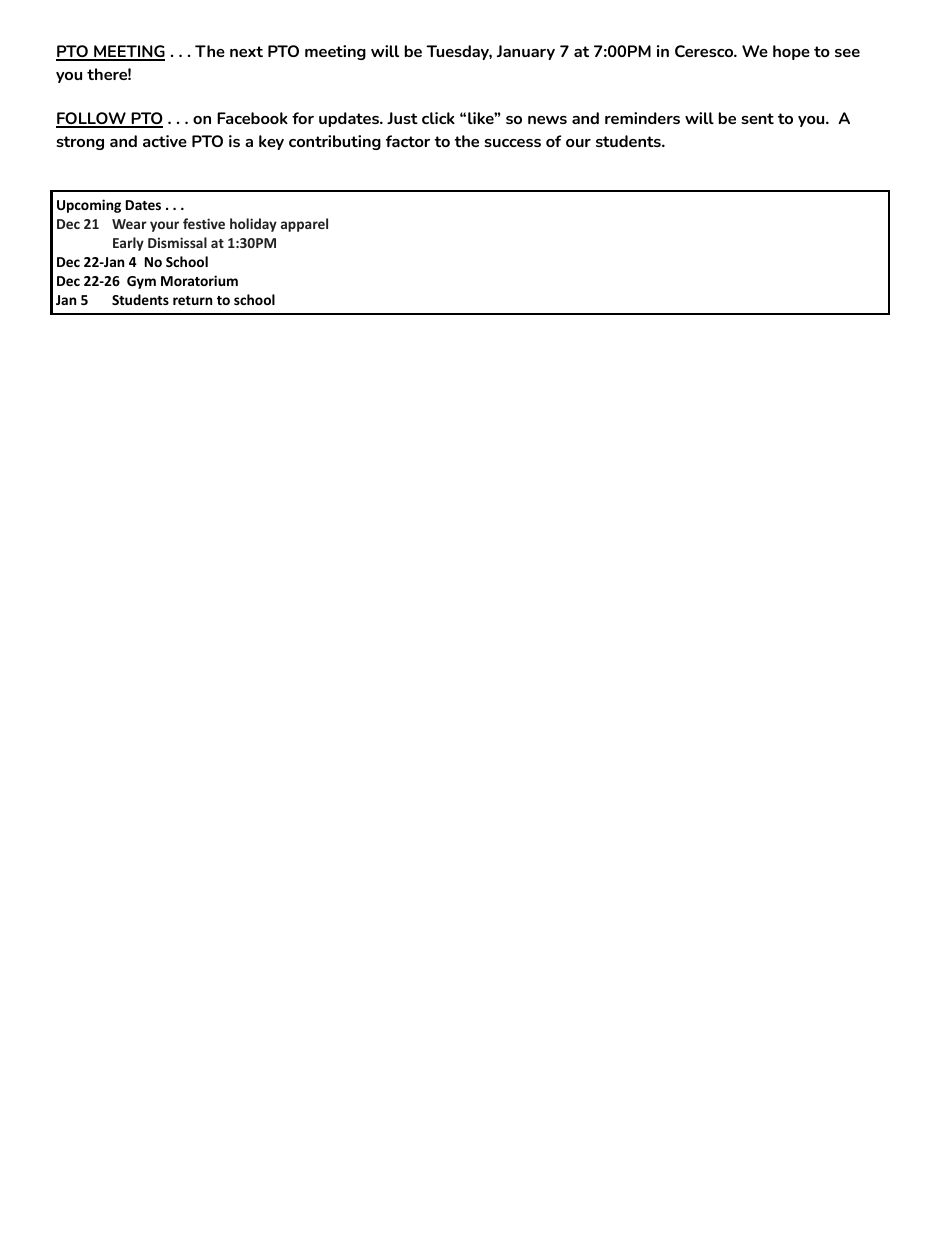  Describe the element at coordinates (526, 52) in the screenshot. I see `January` at that location.
